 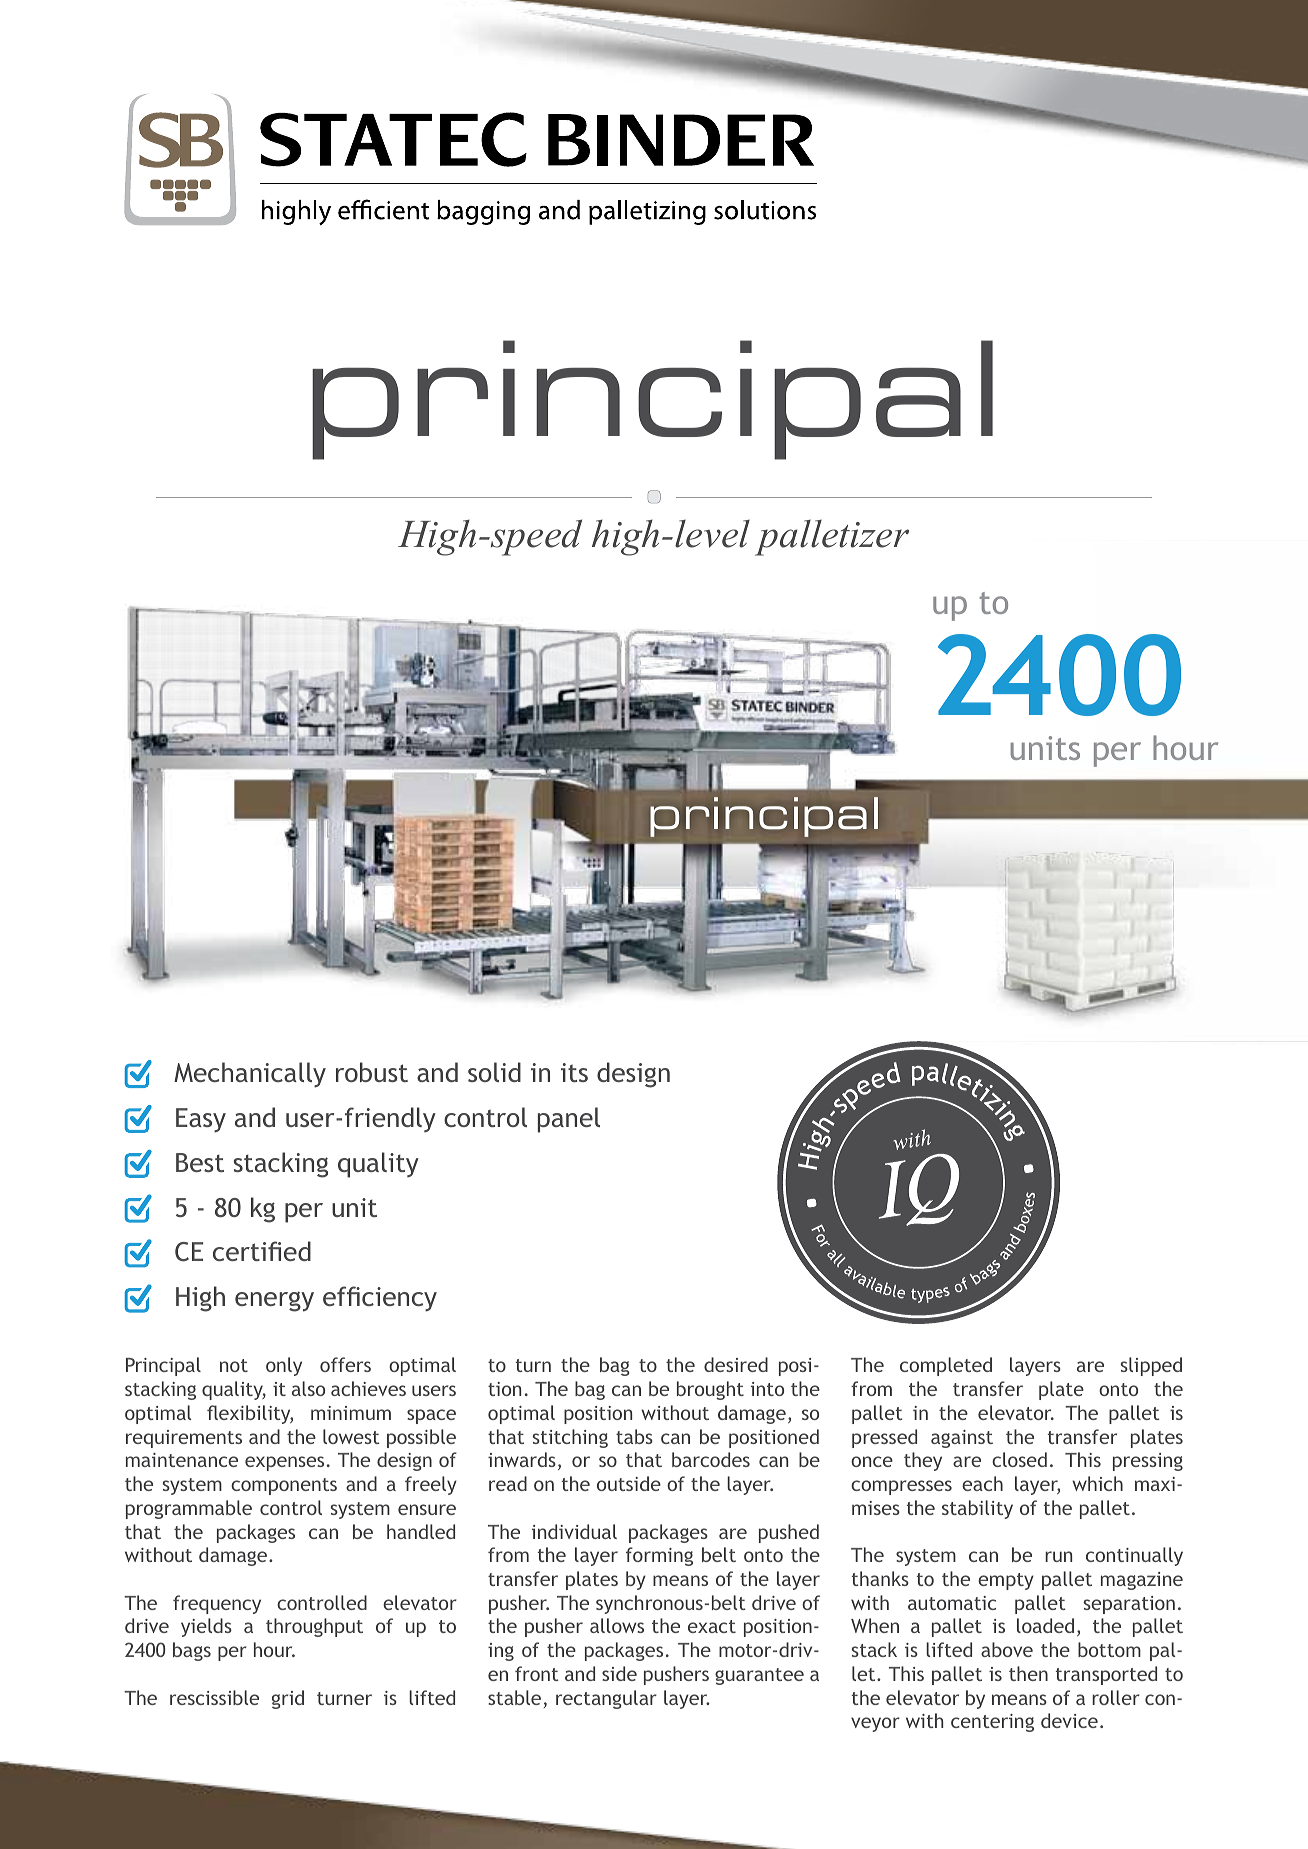 What do you see at coordinates (262, 1251) in the screenshot?
I see `certified` at bounding box center [262, 1251].
